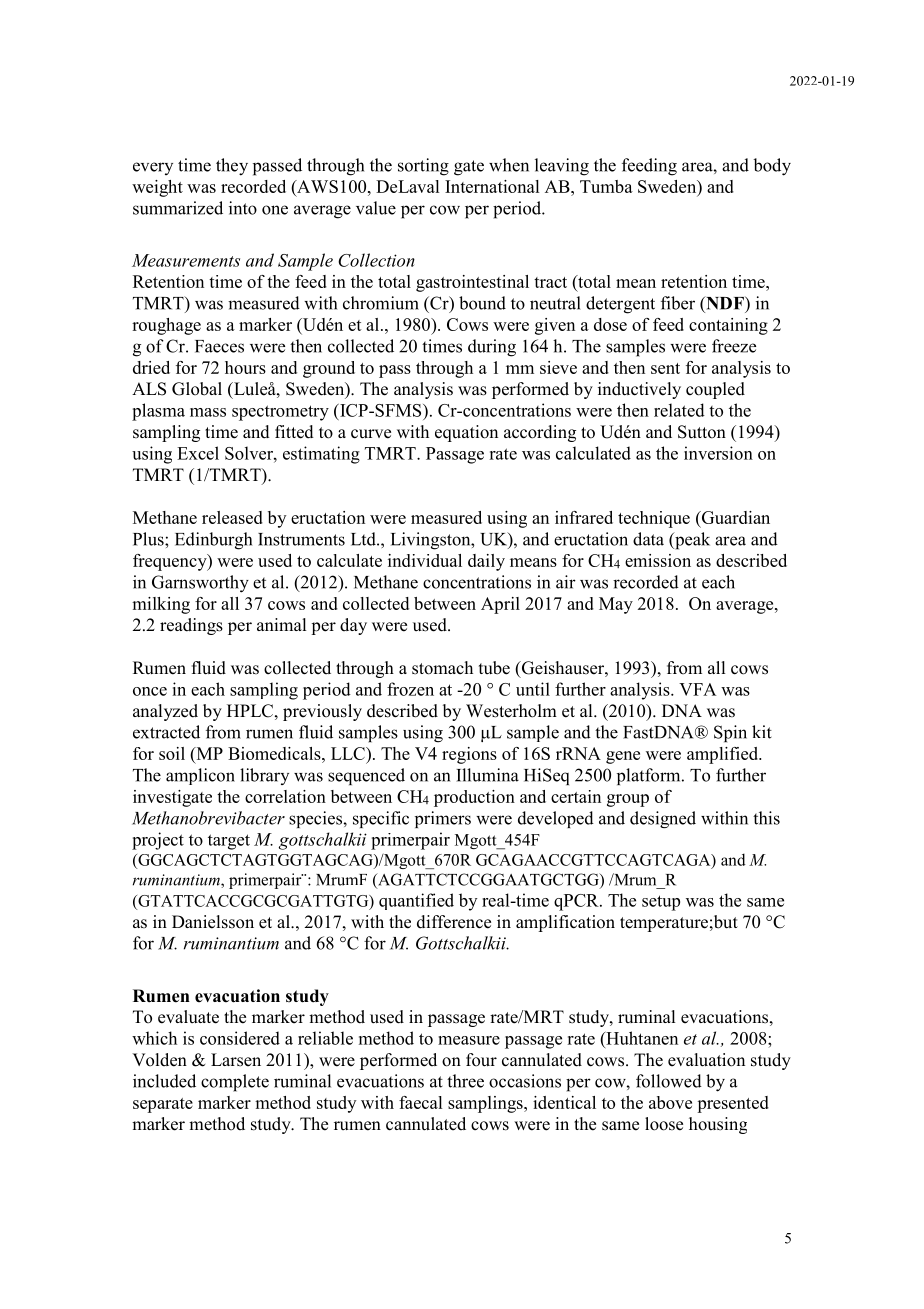  Describe the element at coordinates (654, 519) in the document. I see `technique` at that location.
